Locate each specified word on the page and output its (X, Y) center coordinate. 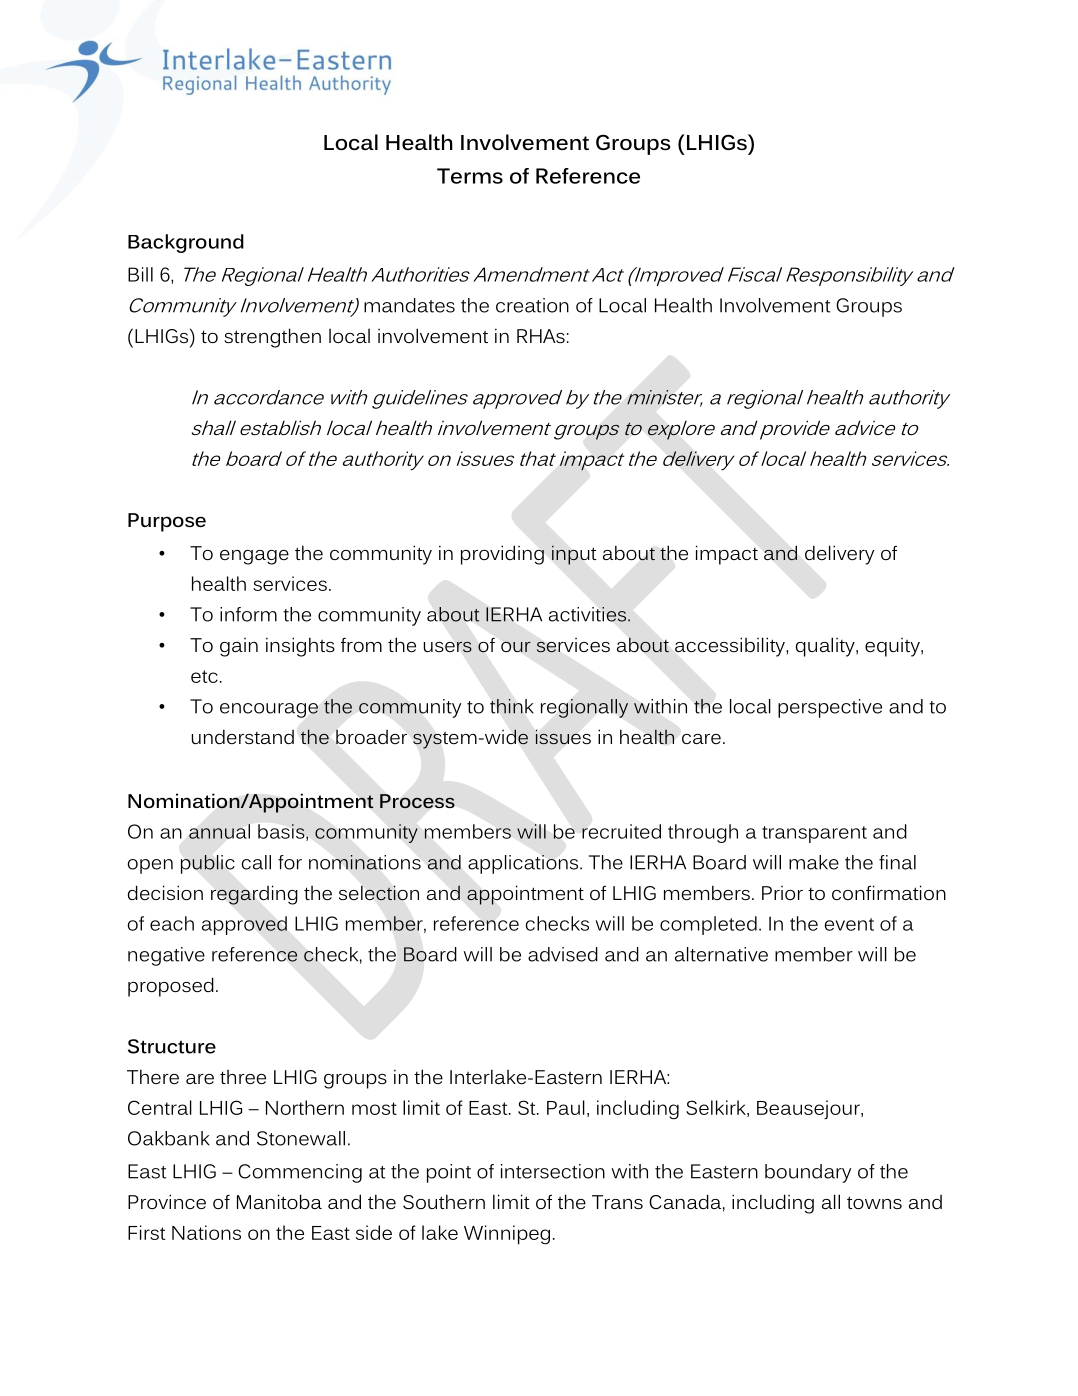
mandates (409, 305)
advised (563, 954)
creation (532, 305)
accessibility (731, 647)
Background (186, 243)
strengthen (272, 338)
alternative (721, 954)
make (814, 862)
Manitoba (279, 1201)
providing (502, 555)
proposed (171, 987)
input (574, 555)
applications (524, 864)
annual (219, 831)
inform (248, 614)
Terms (470, 176)
